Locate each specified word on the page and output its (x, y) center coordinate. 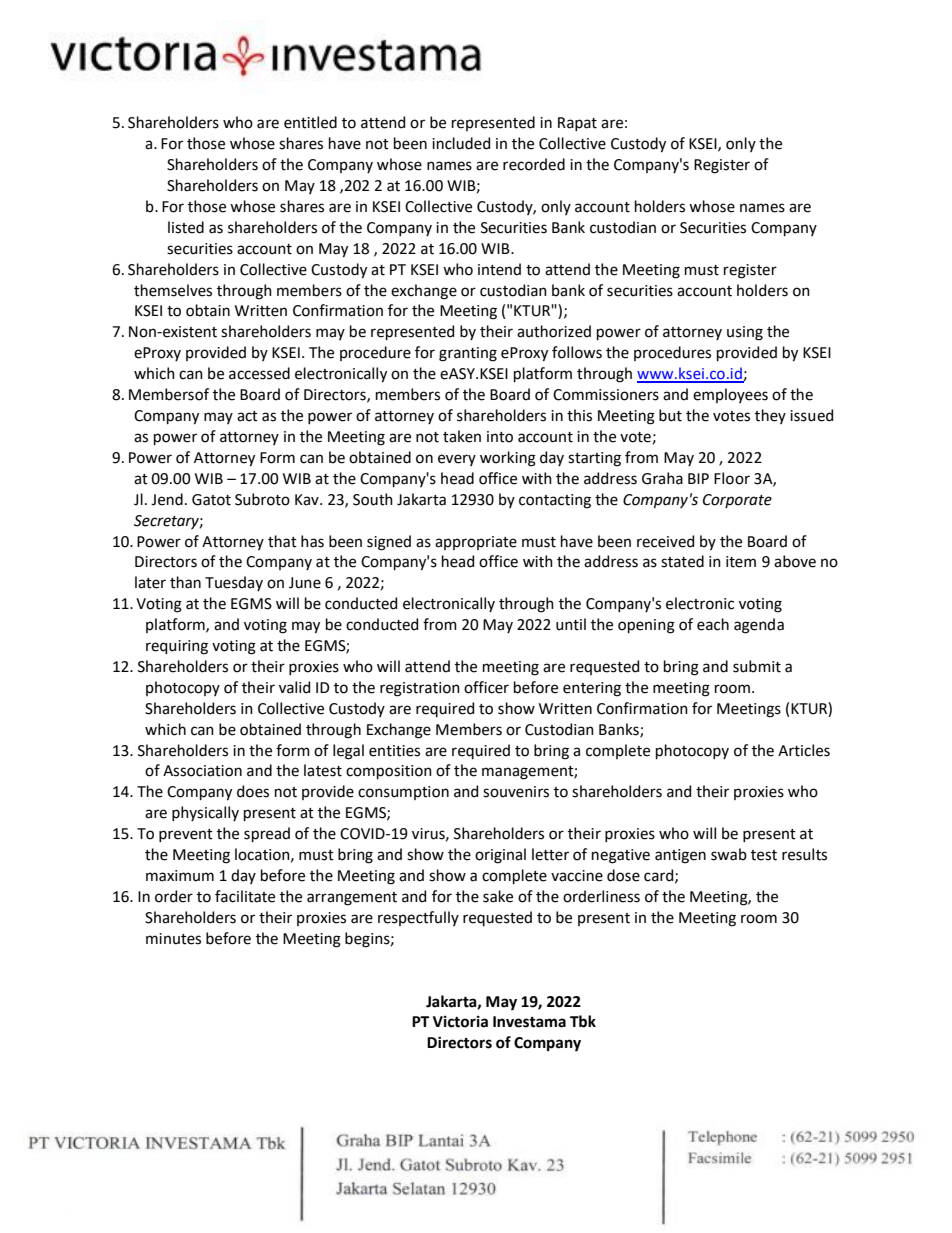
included (461, 143)
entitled (310, 122)
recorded (534, 164)
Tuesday (234, 583)
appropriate (476, 543)
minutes (173, 939)
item (741, 562)
